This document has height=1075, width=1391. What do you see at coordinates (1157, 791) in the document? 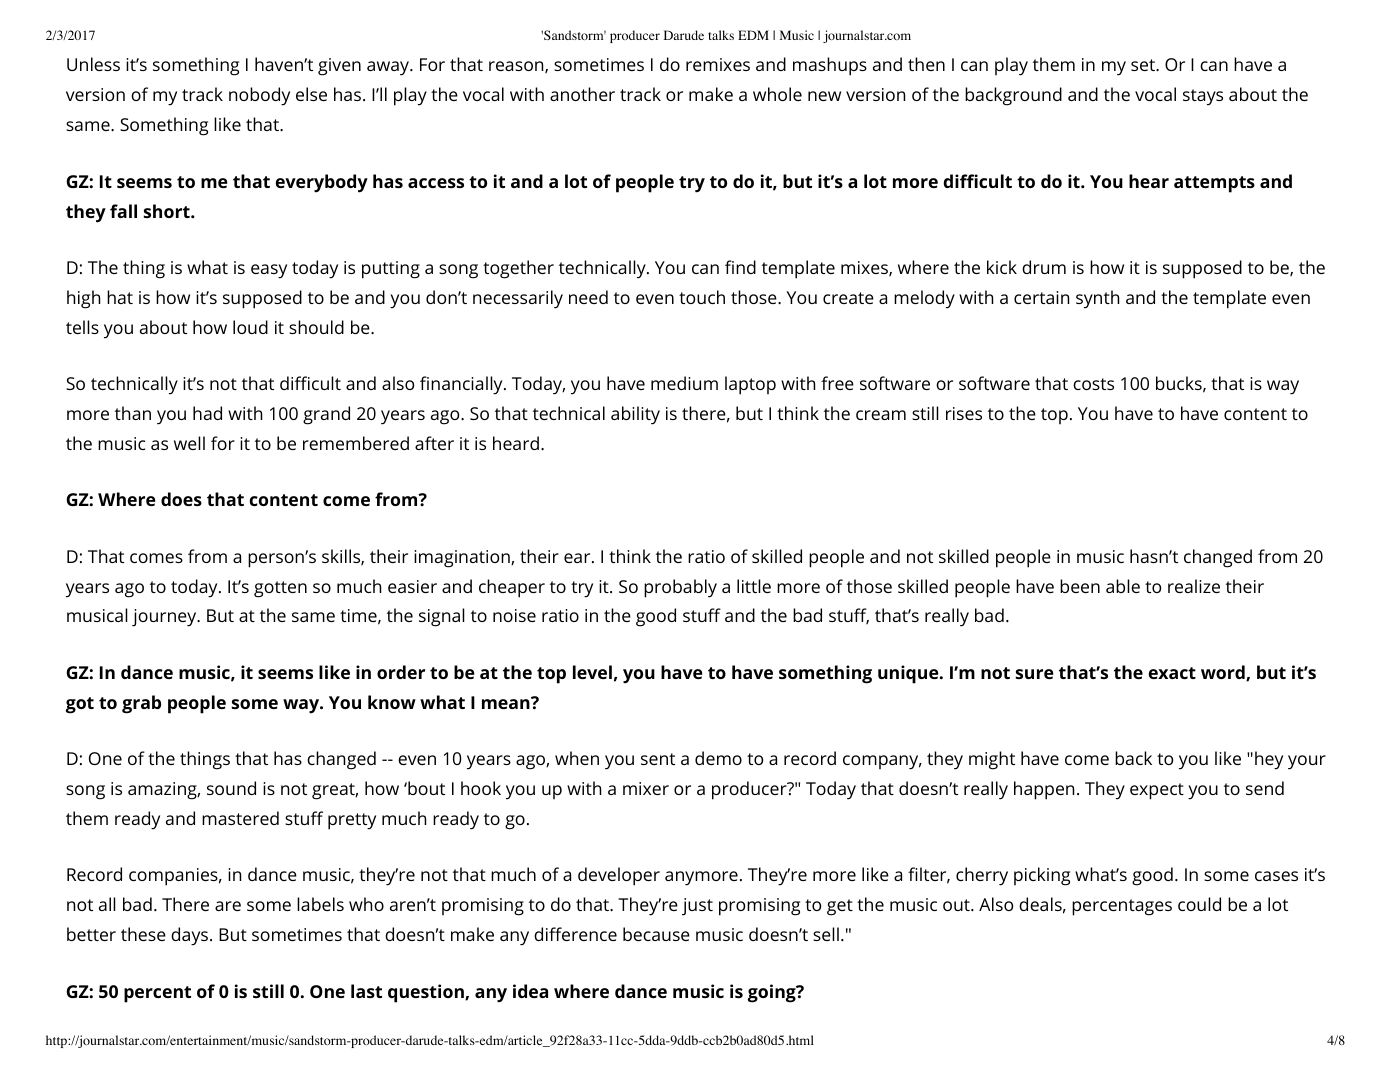
I see `expect` at bounding box center [1157, 791].
